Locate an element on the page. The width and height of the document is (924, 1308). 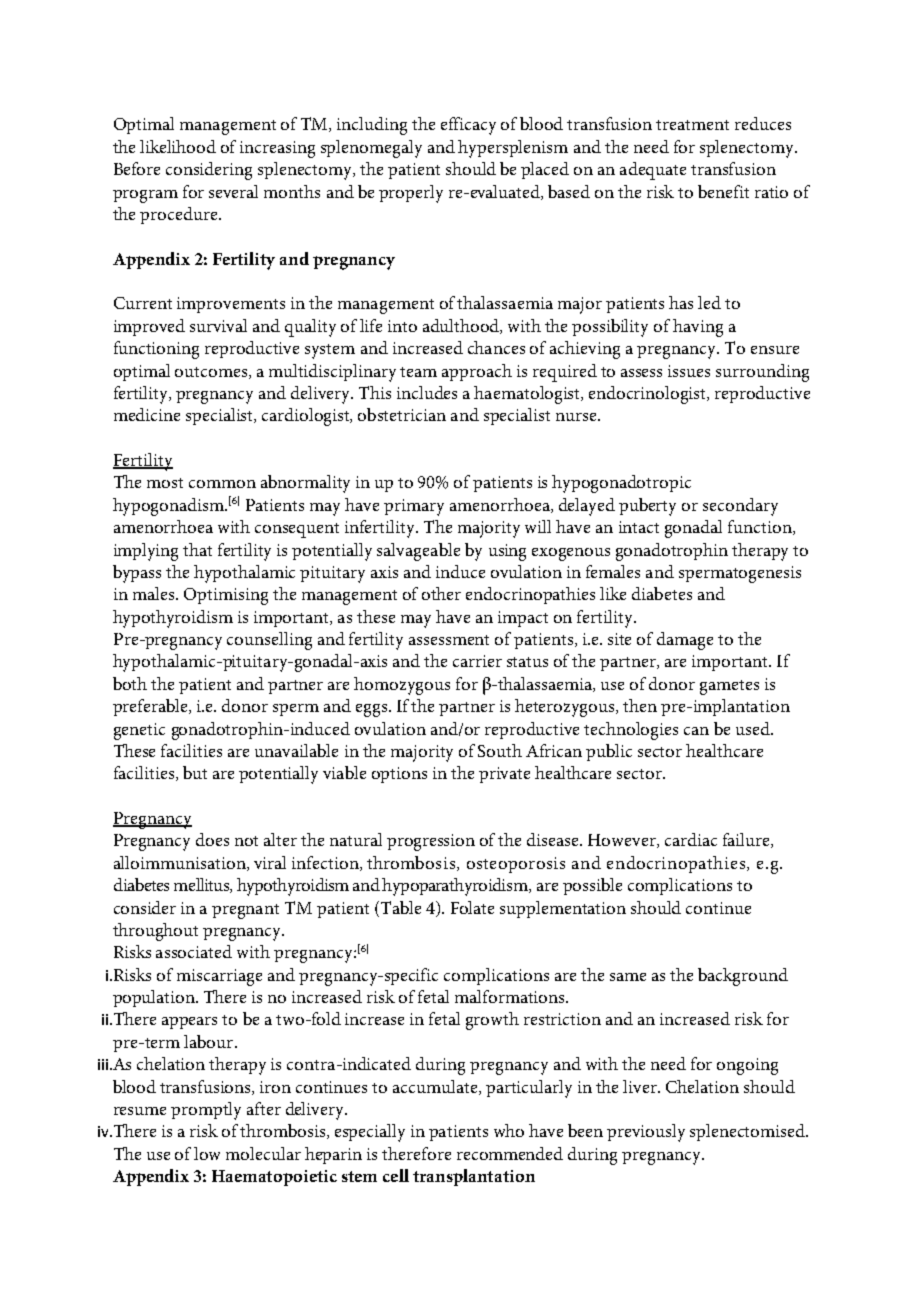
outcomes is located at coordinates (212, 373).
